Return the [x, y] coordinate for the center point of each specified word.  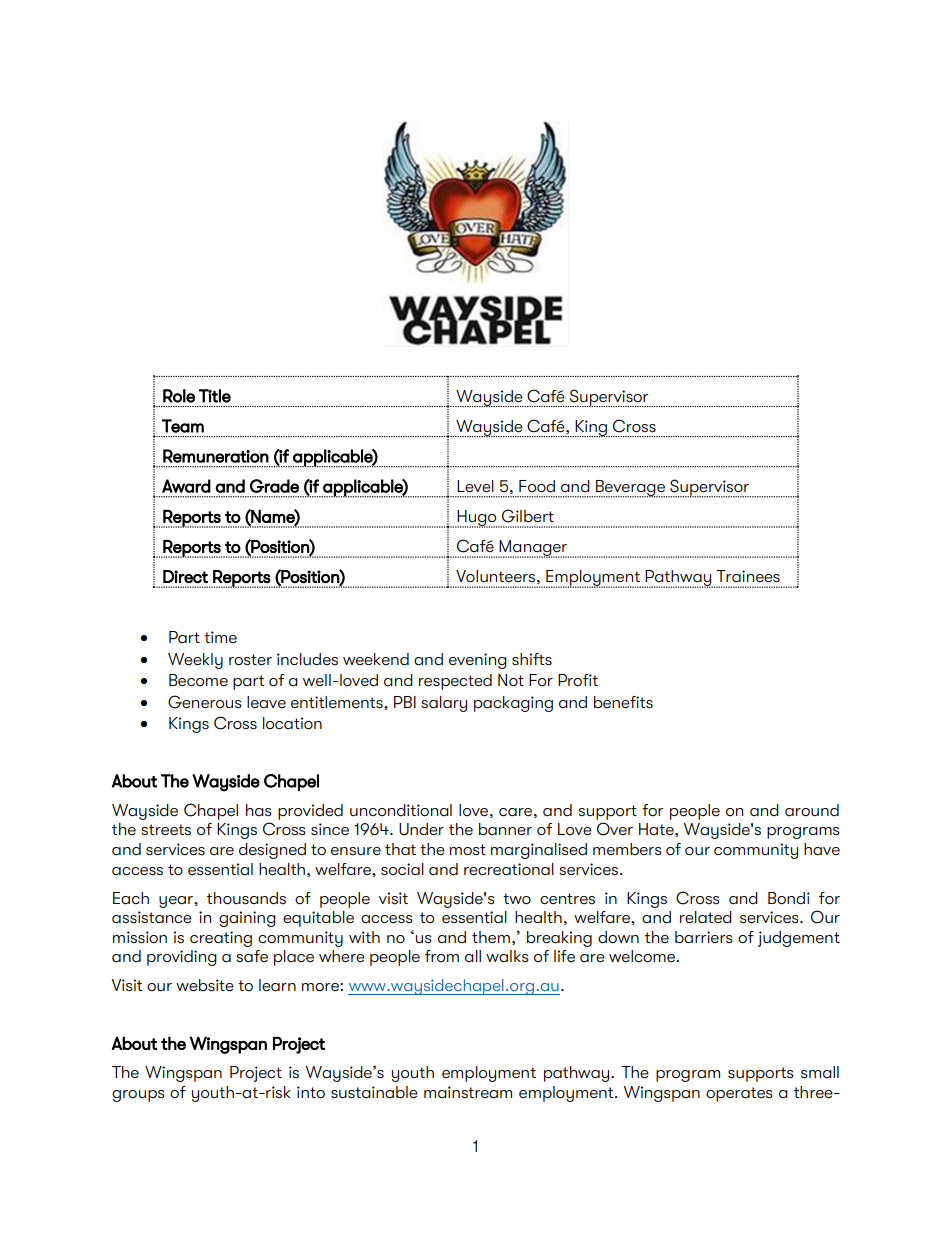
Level [475, 486]
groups [138, 1096]
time [220, 637]
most [468, 850]
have [822, 849]
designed [272, 851]
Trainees [748, 576]
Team [183, 426]
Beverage [630, 489]
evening [478, 661]
